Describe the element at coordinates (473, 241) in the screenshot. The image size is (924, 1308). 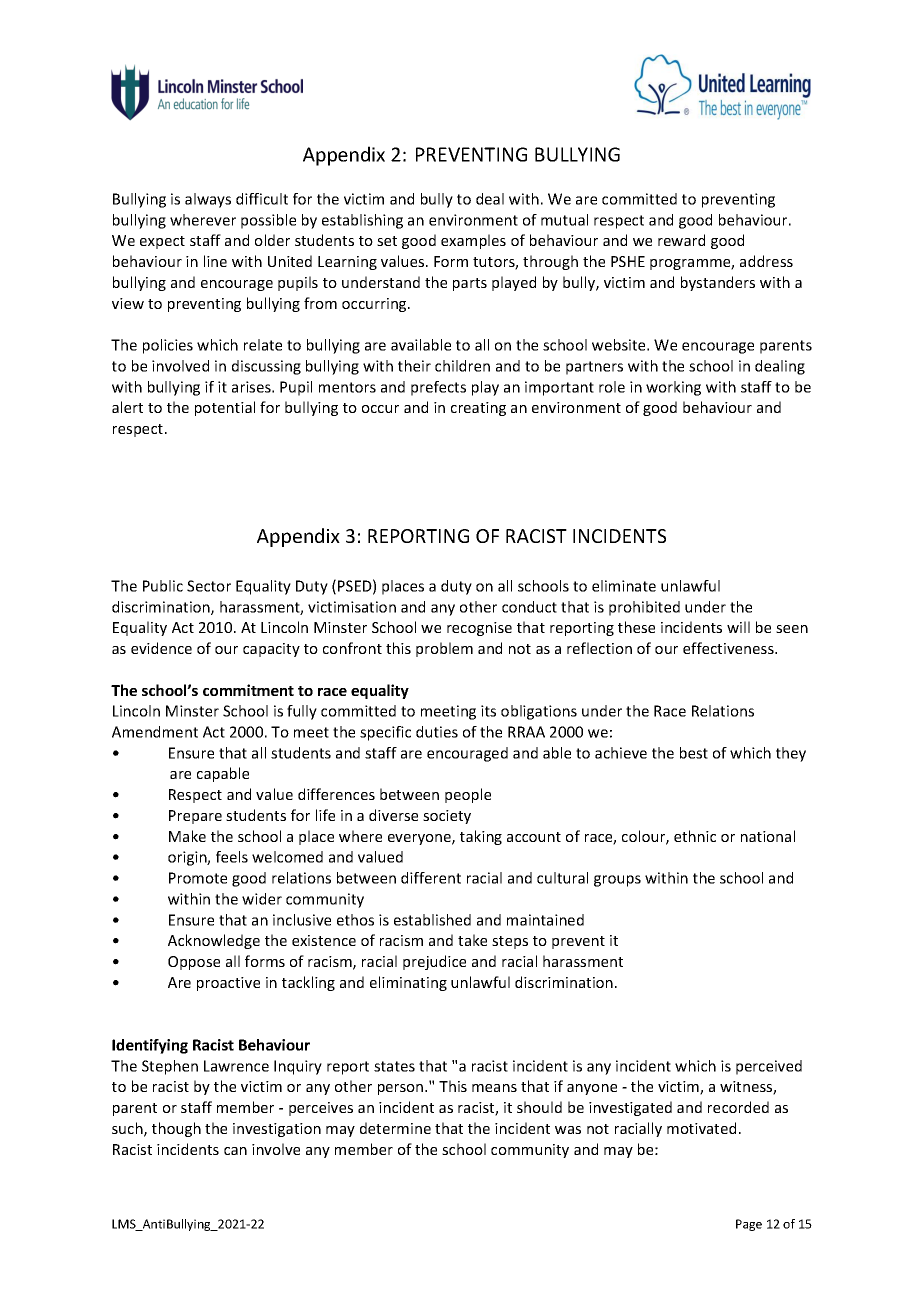
I see `examples` at that location.
